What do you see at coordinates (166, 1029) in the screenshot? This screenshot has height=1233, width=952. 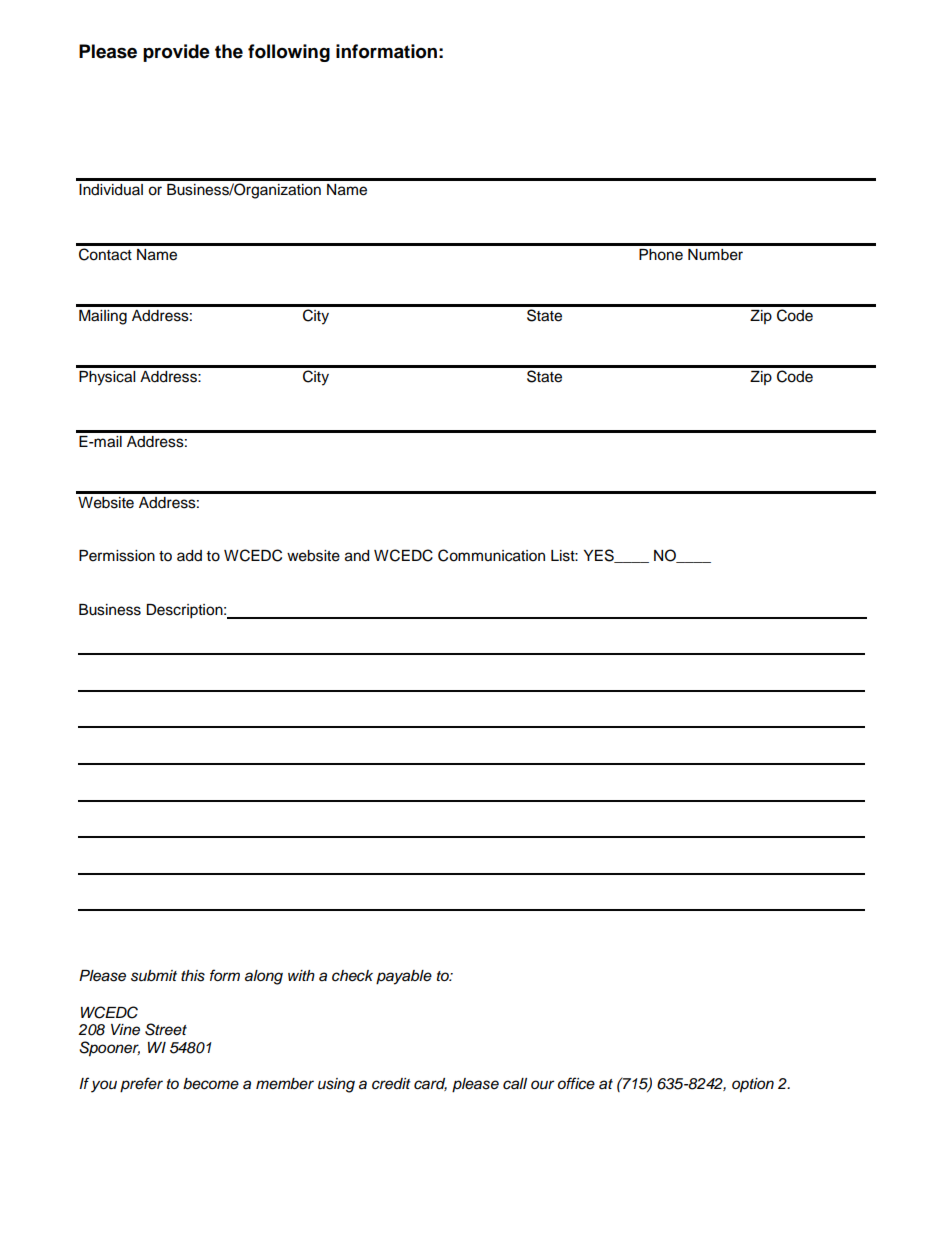 I see `Street` at bounding box center [166, 1029].
